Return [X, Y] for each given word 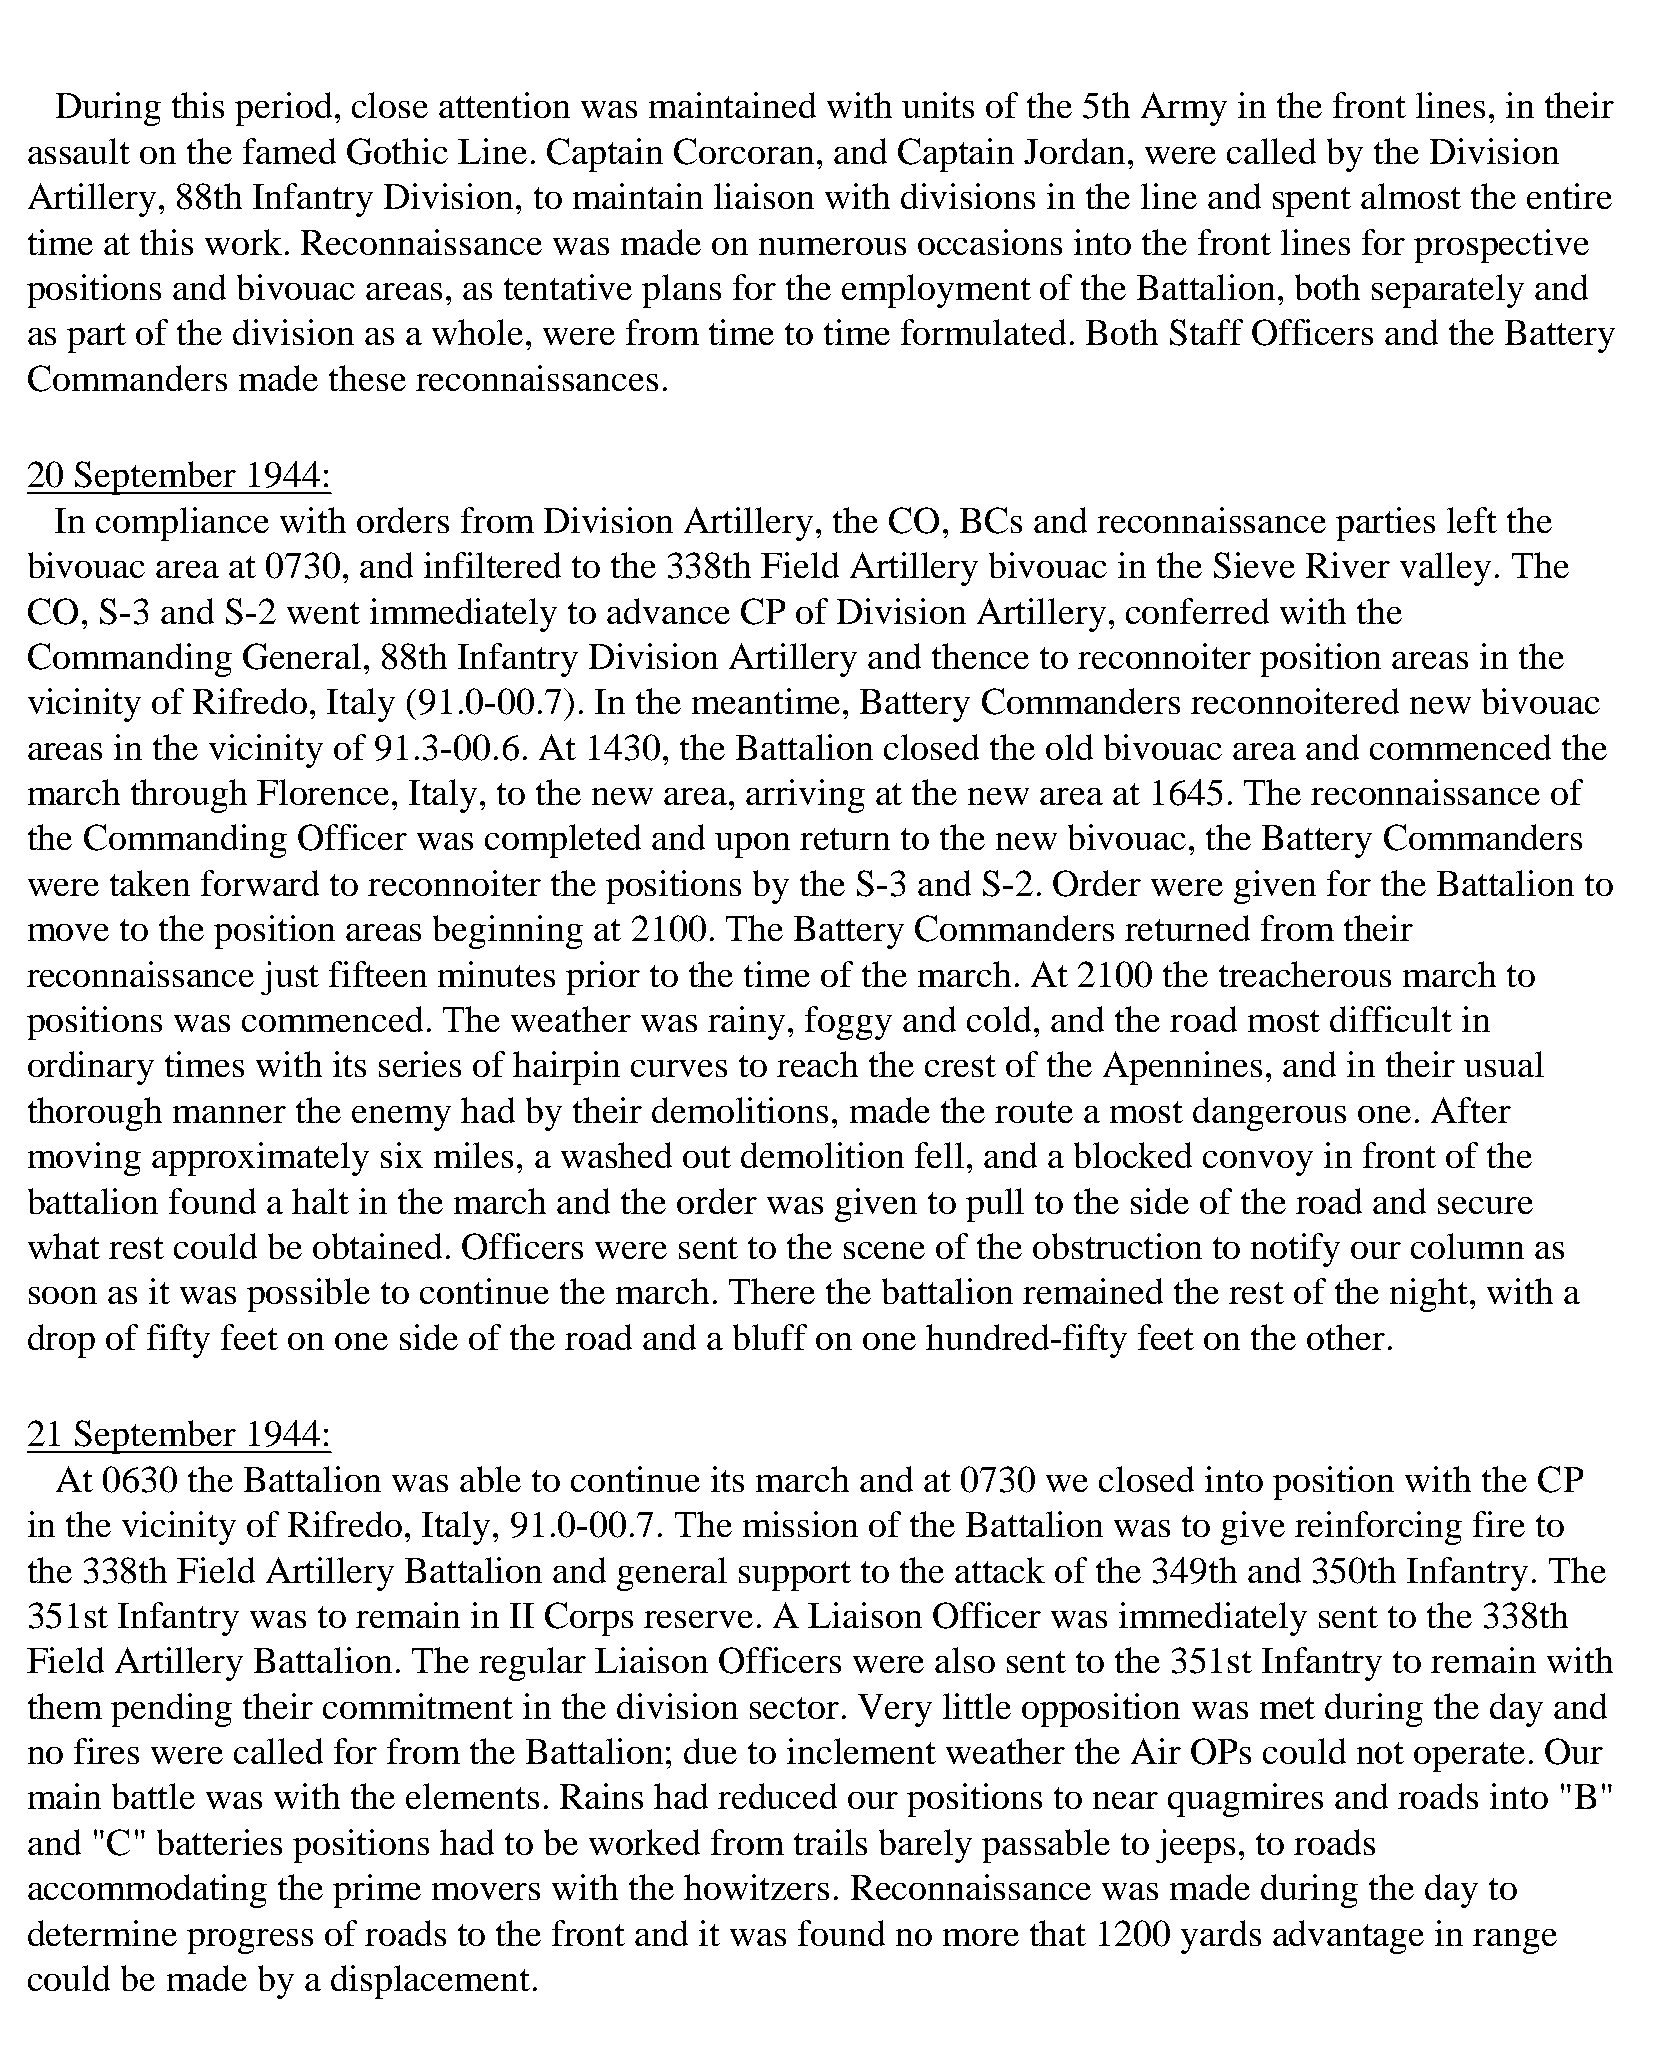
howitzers [756, 1887]
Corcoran [744, 151]
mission [800, 1524]
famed [289, 151]
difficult [1391, 1019]
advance [668, 611]
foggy [848, 1023]
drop [61, 1341]
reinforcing [1378, 1528]
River [1348, 565]
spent [1312, 202]
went [323, 613]
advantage [1348, 1937]
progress [250, 1941]
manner [229, 1114]
